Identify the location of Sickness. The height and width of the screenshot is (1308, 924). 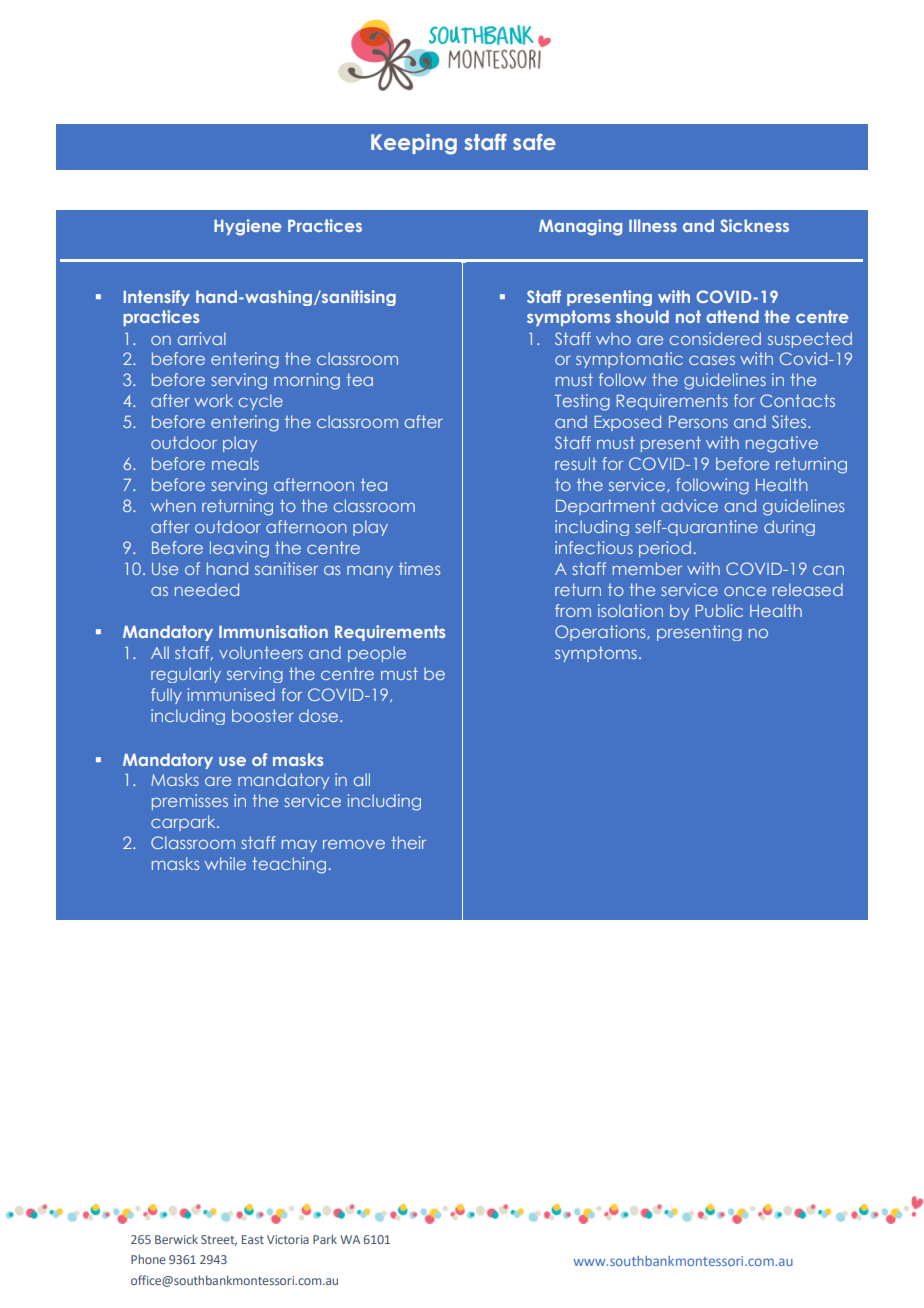
(754, 225).
